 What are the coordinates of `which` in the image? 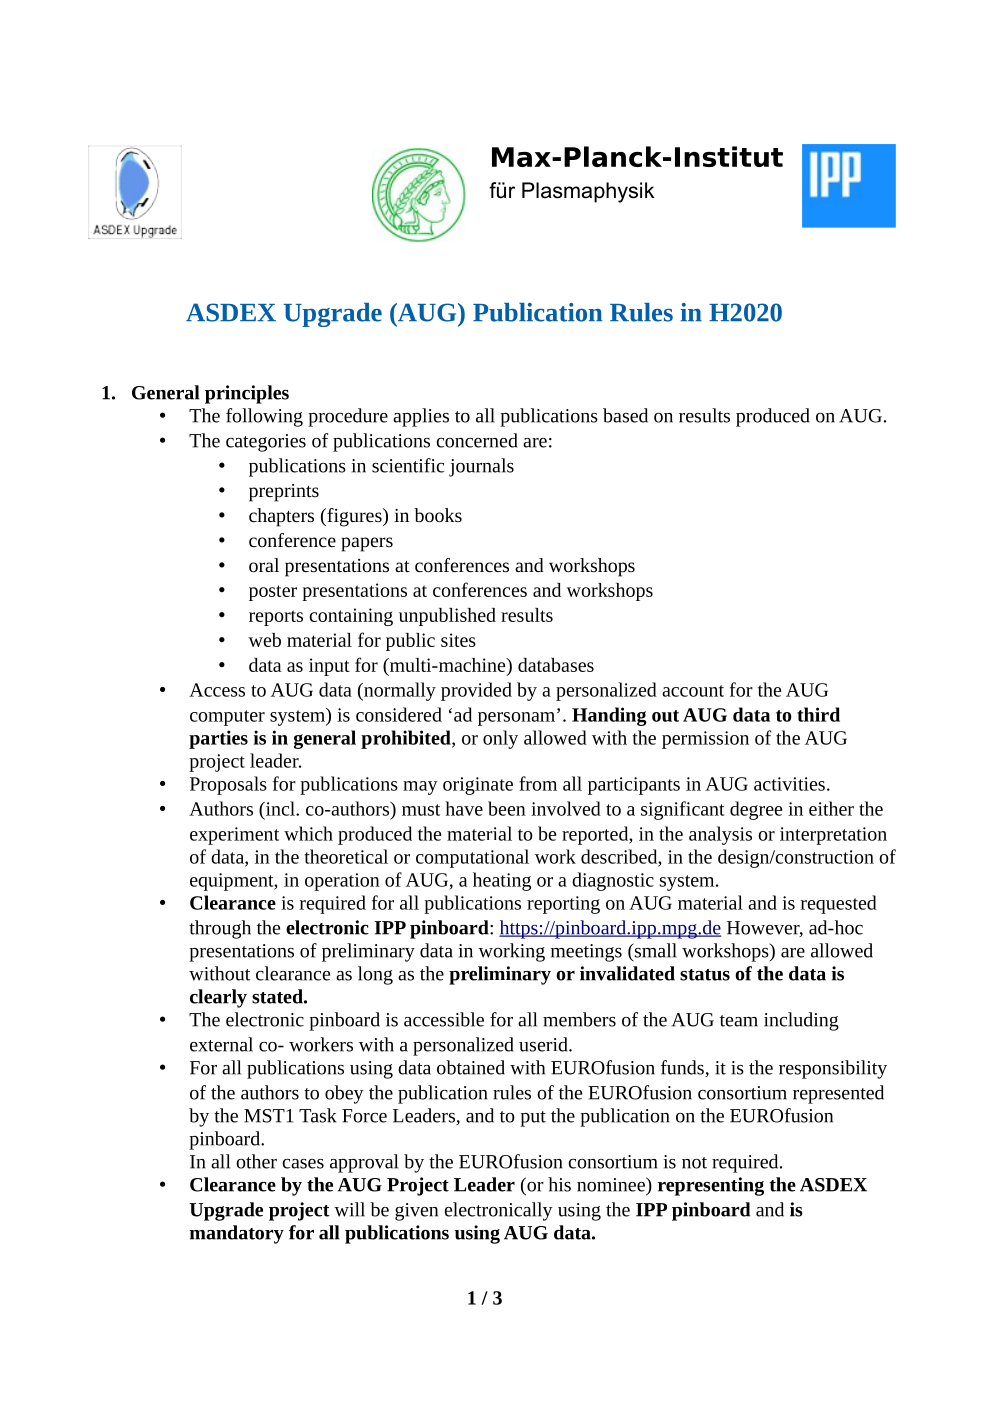 It's located at (308, 833).
